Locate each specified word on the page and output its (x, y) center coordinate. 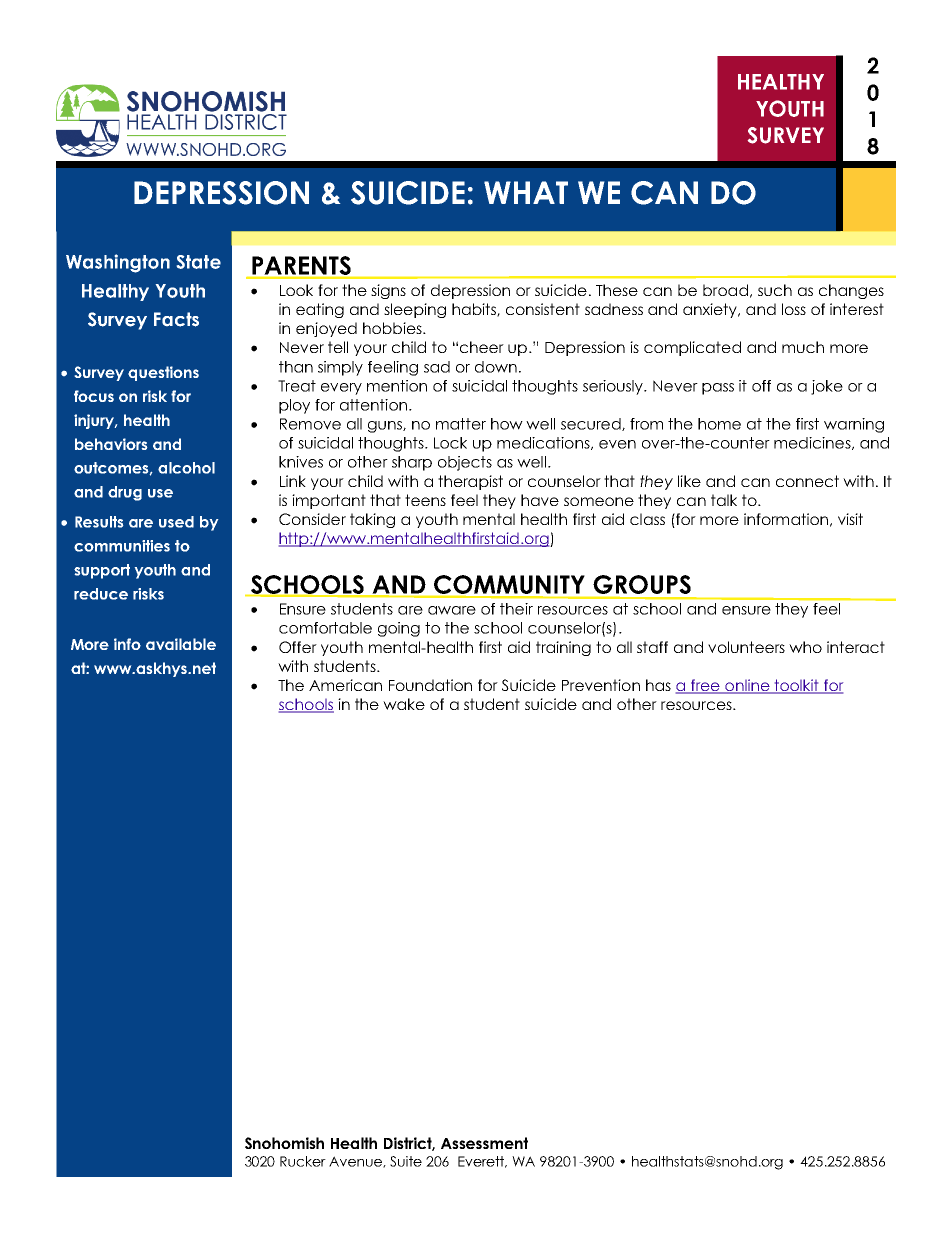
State (199, 262)
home (719, 424)
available (181, 644)
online (747, 686)
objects (465, 463)
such (775, 290)
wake (404, 704)
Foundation (430, 685)
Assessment (484, 1143)
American (345, 685)
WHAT (526, 192)
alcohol (186, 468)
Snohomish (284, 1143)
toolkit (797, 686)
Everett (482, 1162)
